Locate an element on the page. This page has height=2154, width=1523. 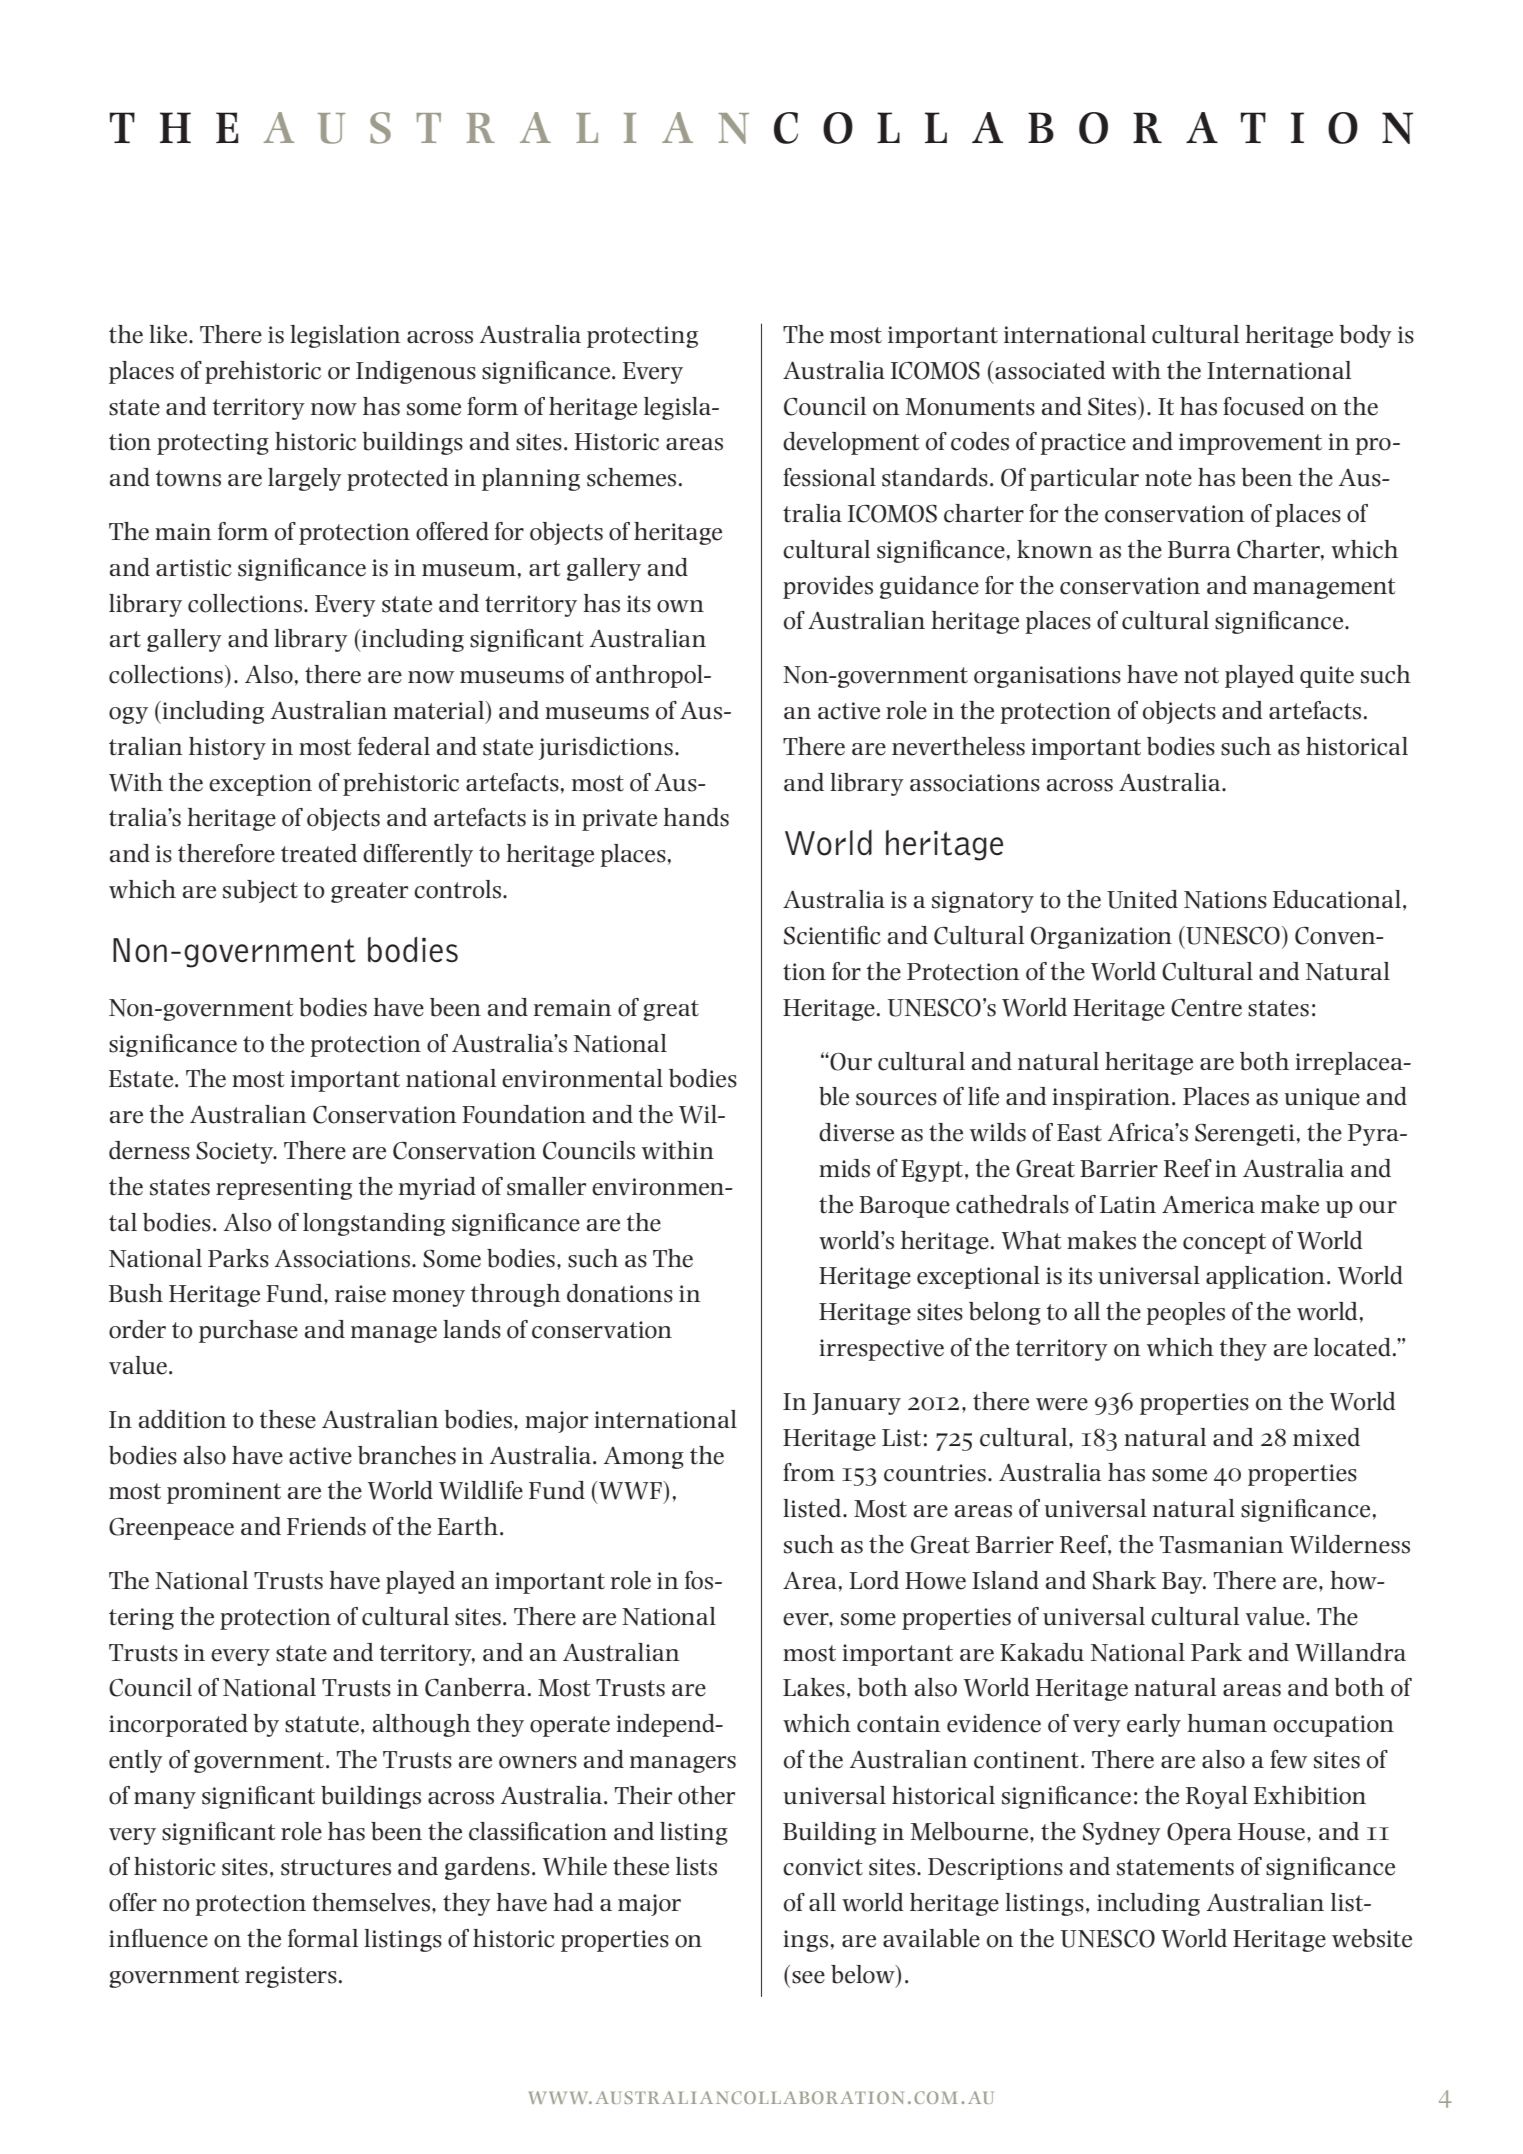
subject is located at coordinates (260, 891).
